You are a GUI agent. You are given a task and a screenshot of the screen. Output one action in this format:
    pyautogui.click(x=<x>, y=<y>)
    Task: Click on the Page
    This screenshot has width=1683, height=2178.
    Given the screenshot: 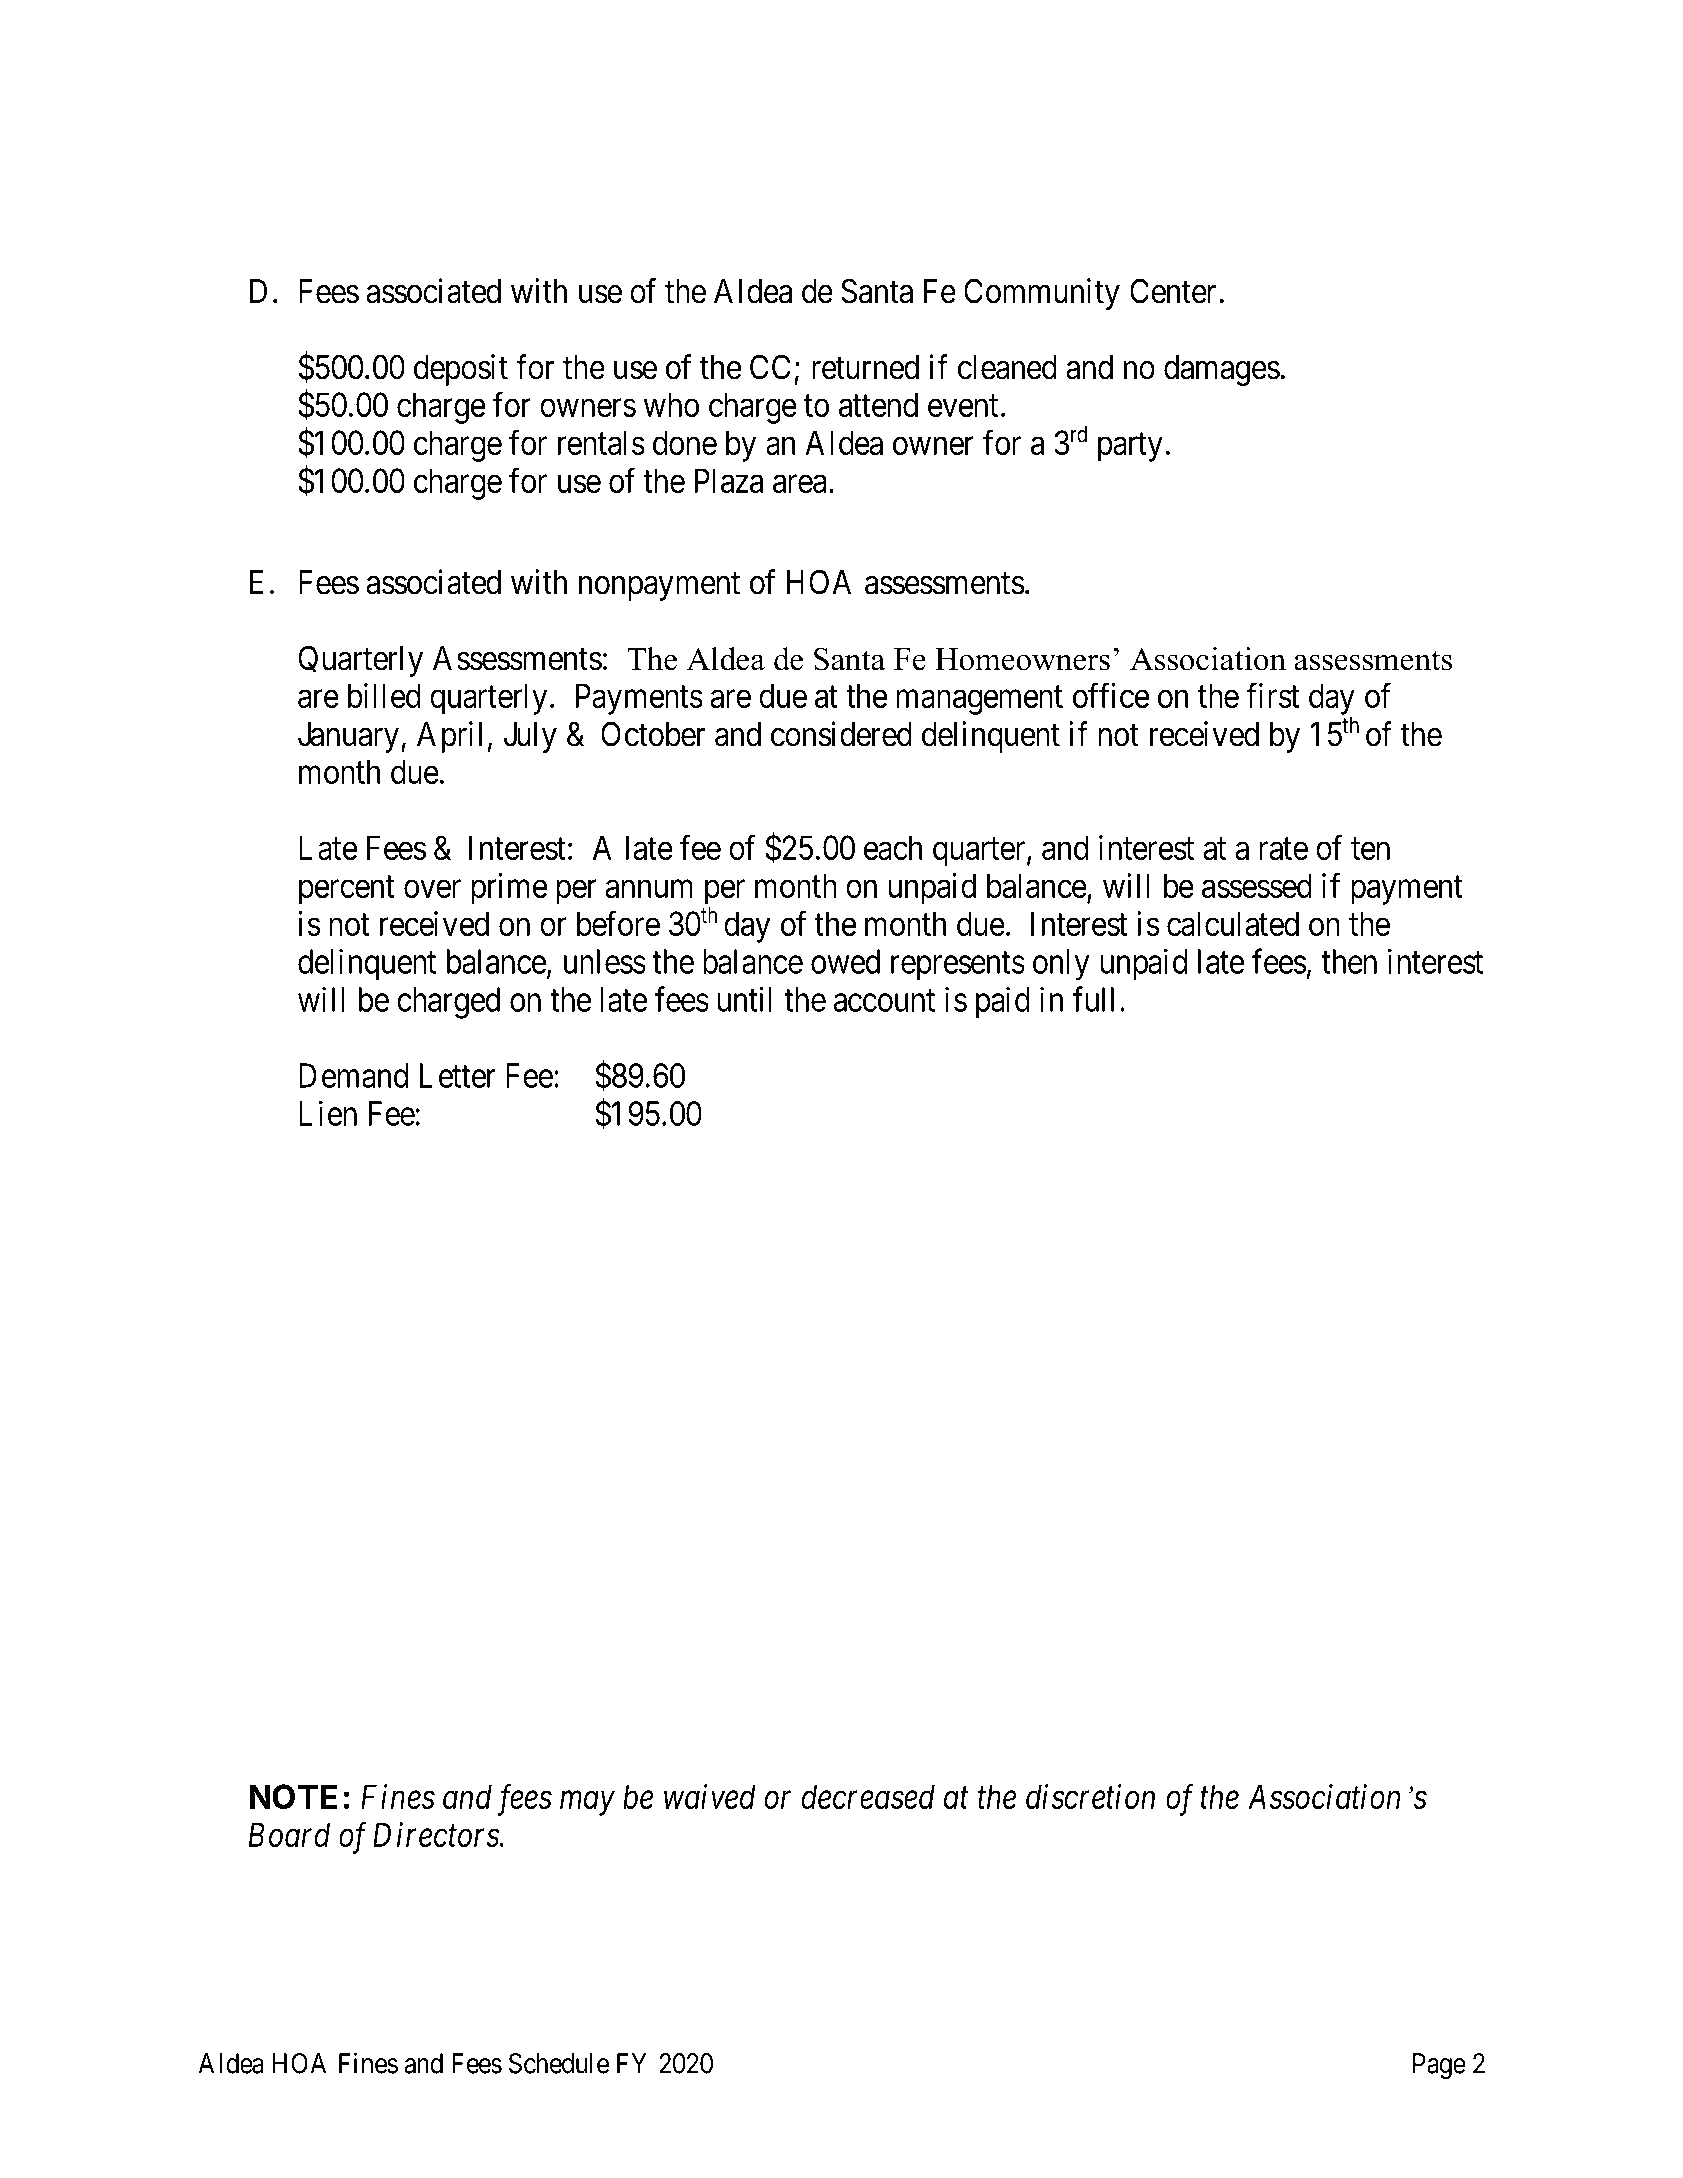 What is the action you would take?
    pyautogui.click(x=1439, y=2066)
